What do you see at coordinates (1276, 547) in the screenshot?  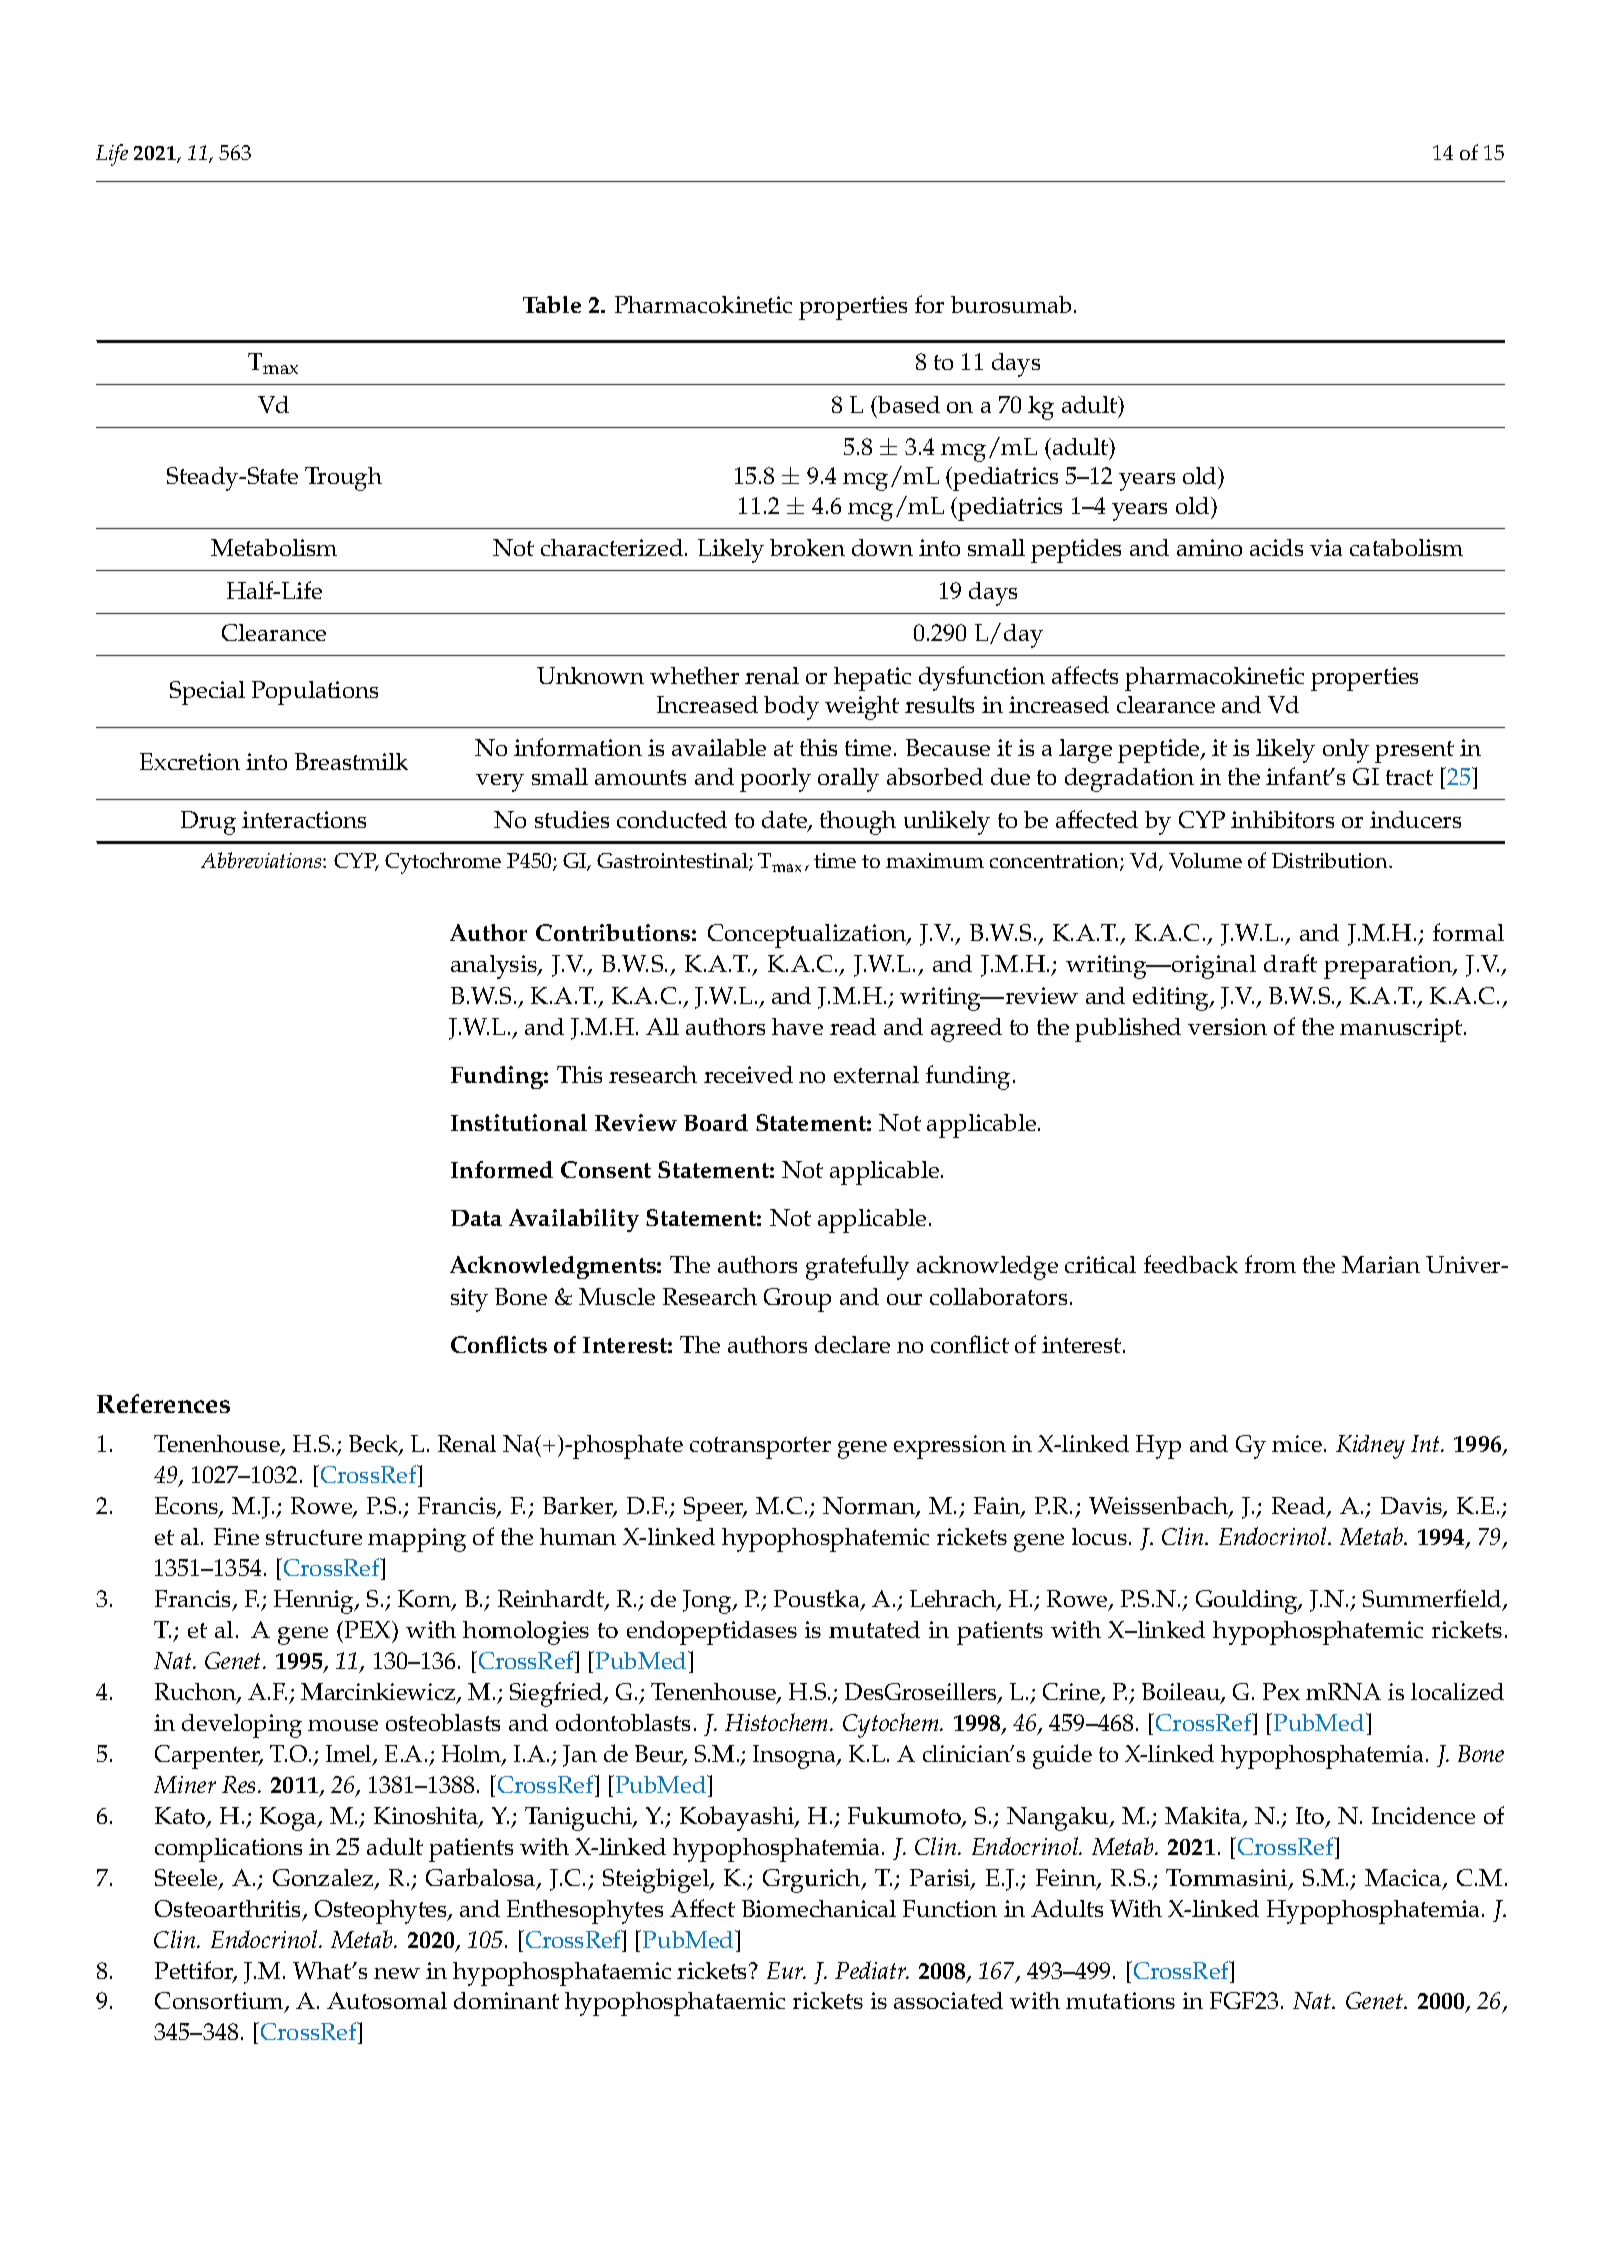 I see `acids` at bounding box center [1276, 547].
